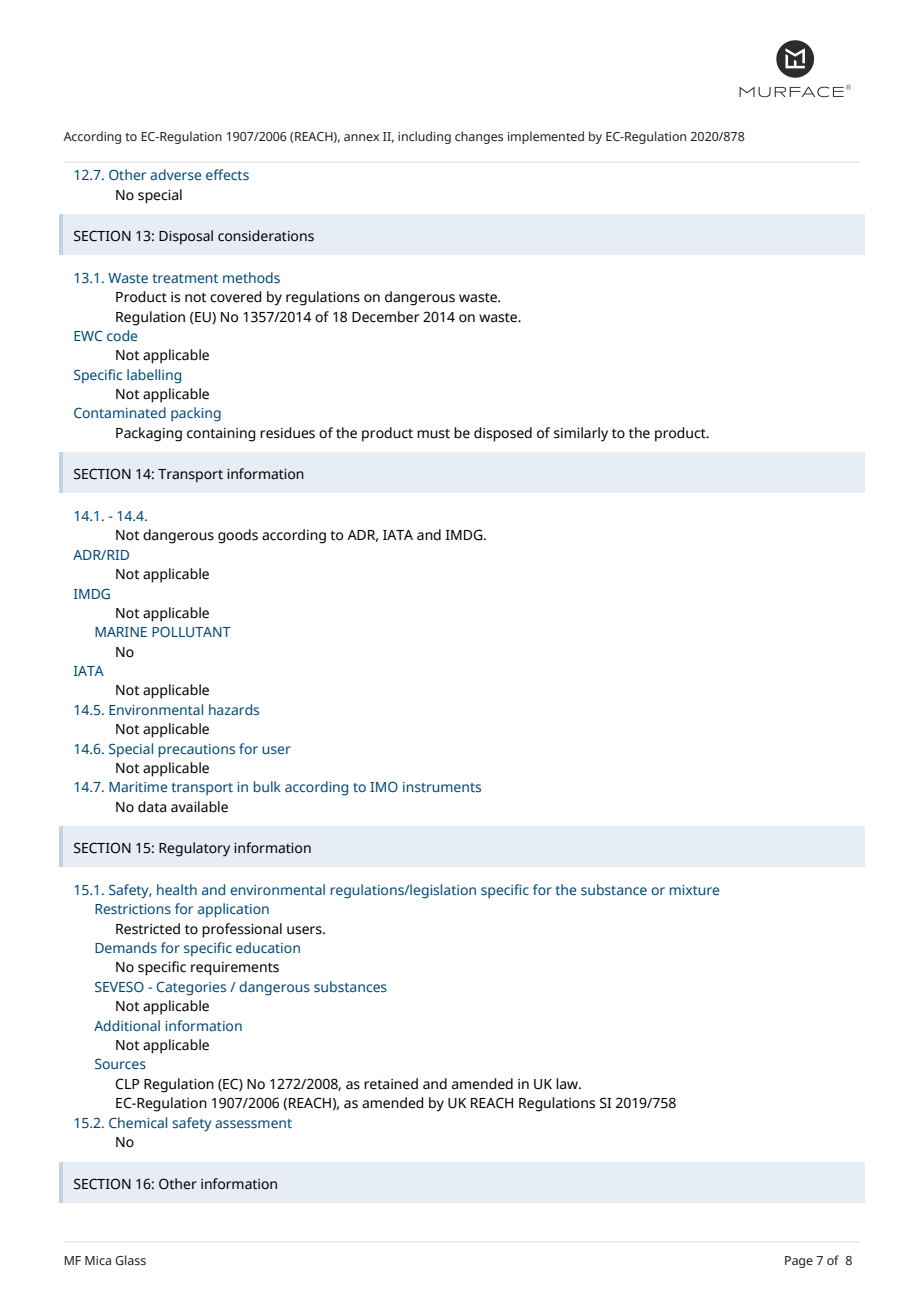  What do you see at coordinates (196, 414) in the screenshot?
I see `packing` at bounding box center [196, 414].
